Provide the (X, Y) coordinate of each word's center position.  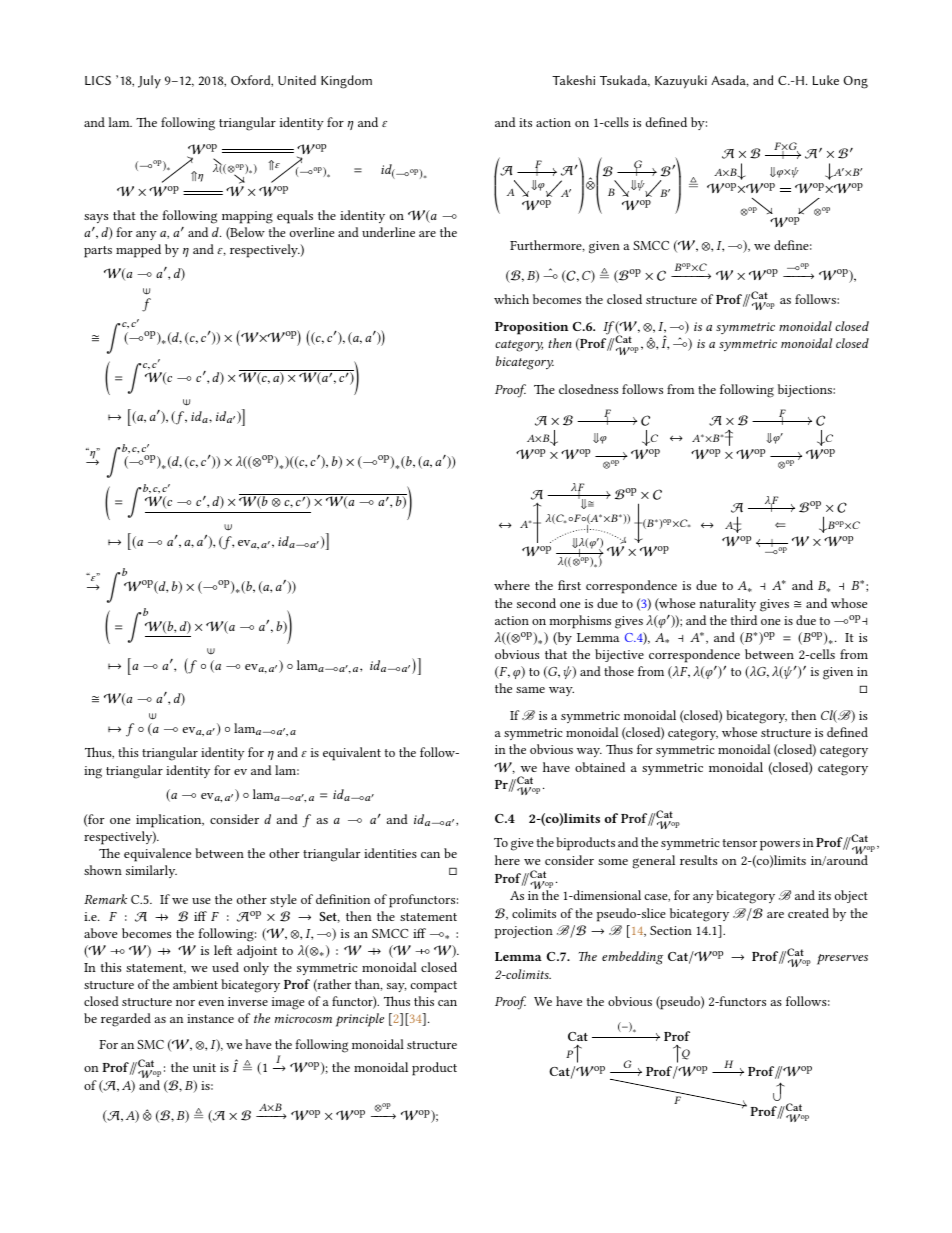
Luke (826, 80)
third (744, 620)
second (536, 603)
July (149, 81)
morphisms (580, 622)
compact (433, 987)
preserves (842, 959)
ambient (195, 984)
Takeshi (573, 80)
